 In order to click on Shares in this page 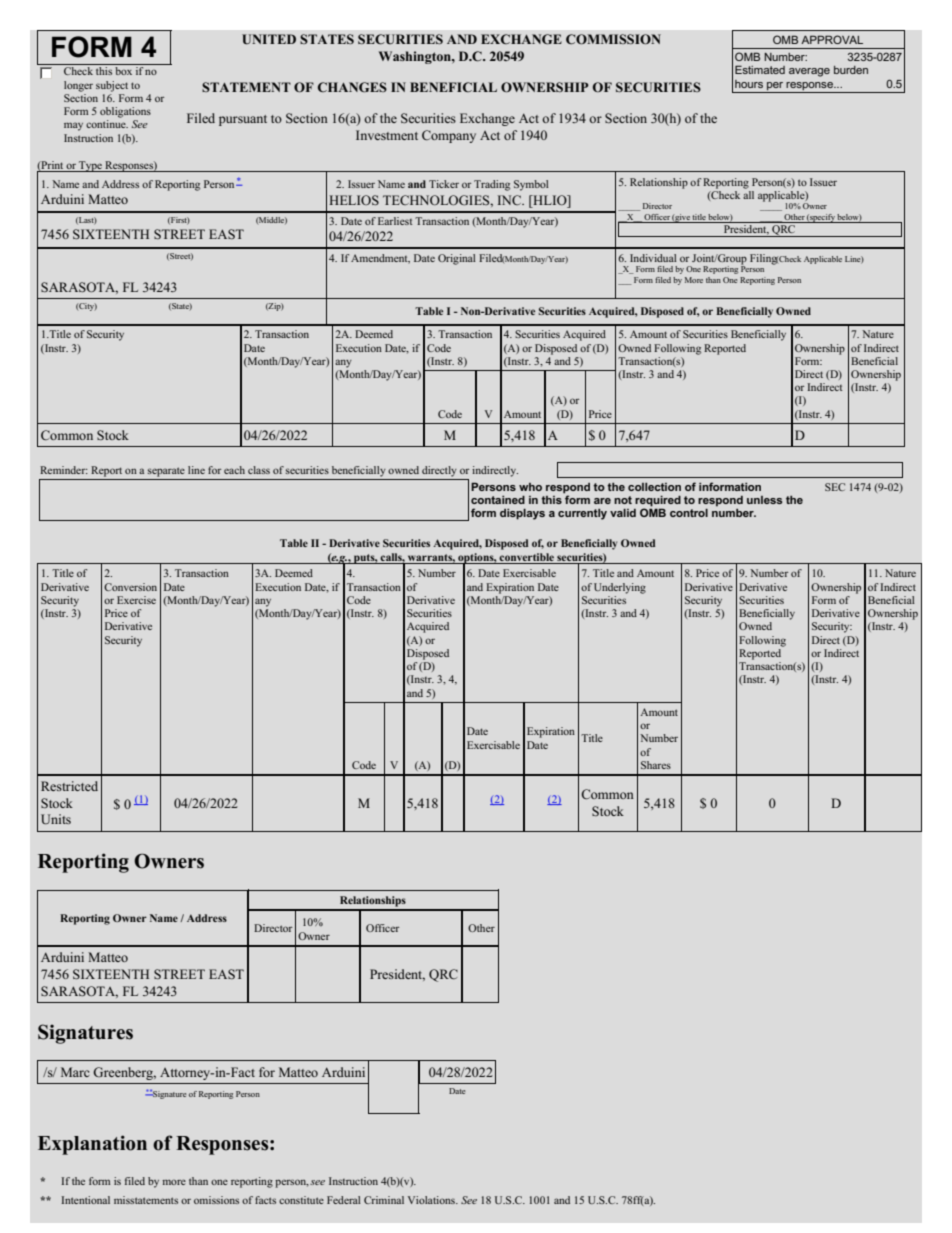, I will do `click(656, 765)`.
